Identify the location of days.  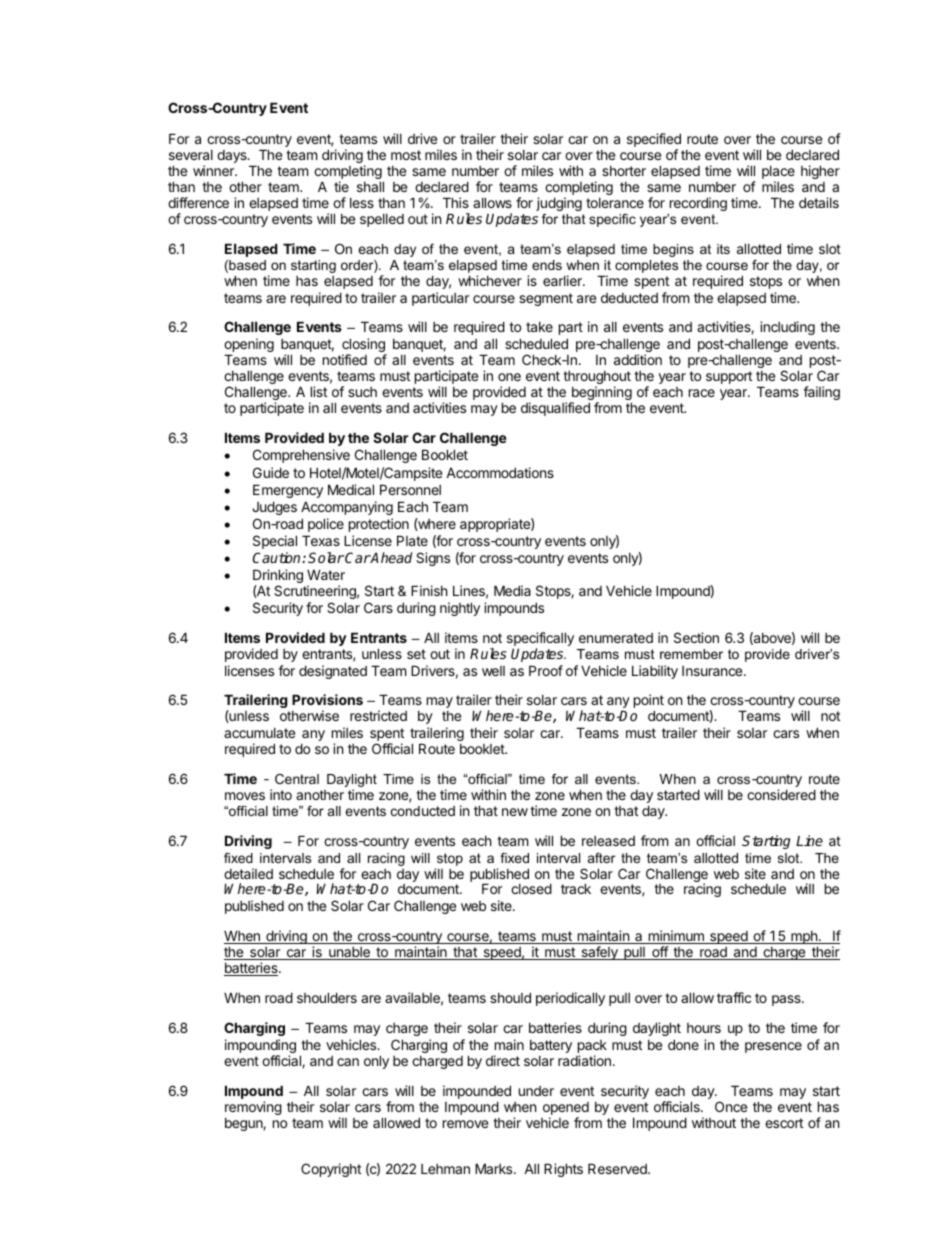
(233, 156).
